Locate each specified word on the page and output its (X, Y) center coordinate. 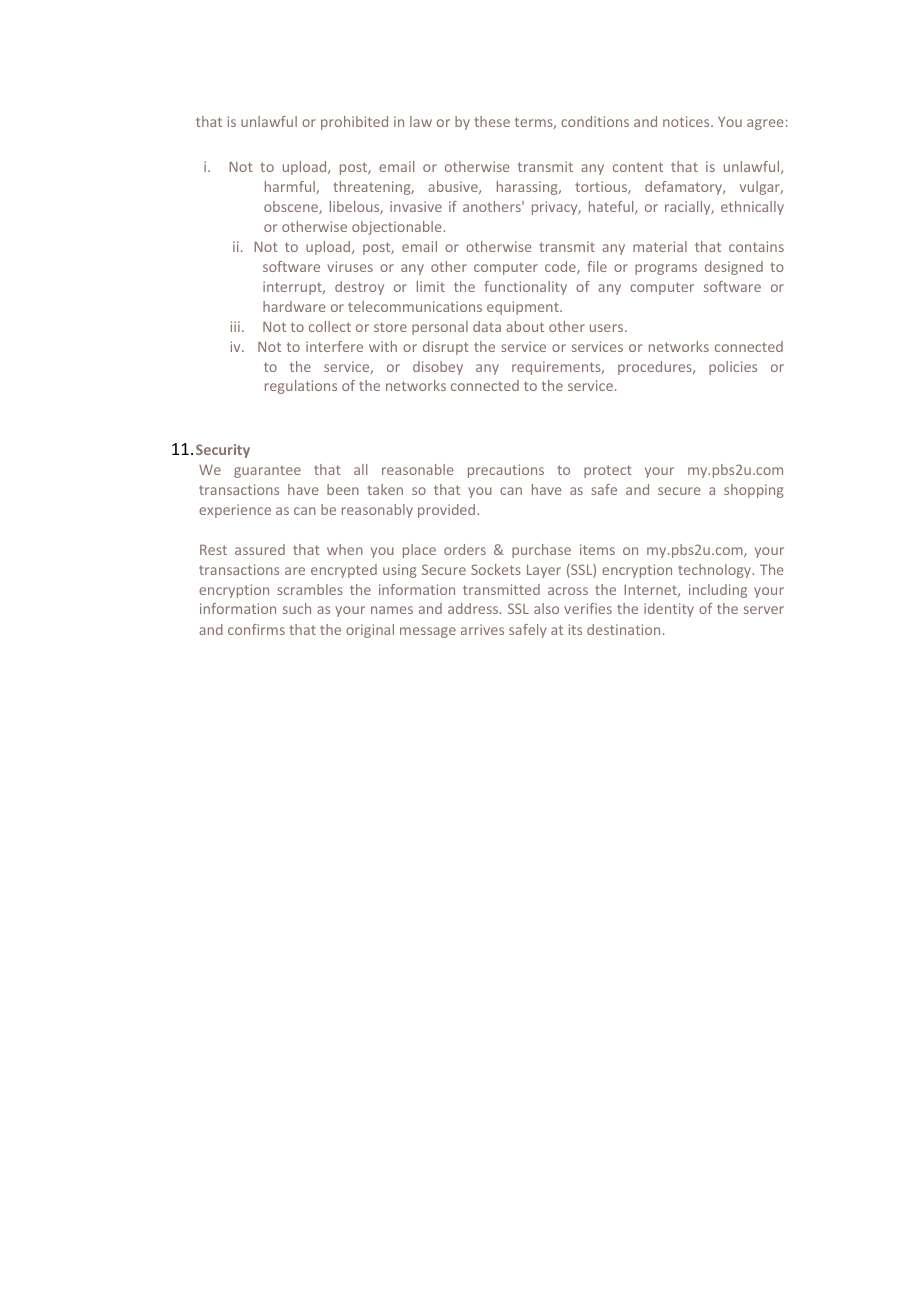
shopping (753, 491)
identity (669, 610)
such (297, 608)
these (492, 121)
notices (687, 121)
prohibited (354, 123)
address (474, 608)
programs (666, 269)
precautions (506, 471)
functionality (525, 288)
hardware (294, 306)
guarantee (267, 471)
